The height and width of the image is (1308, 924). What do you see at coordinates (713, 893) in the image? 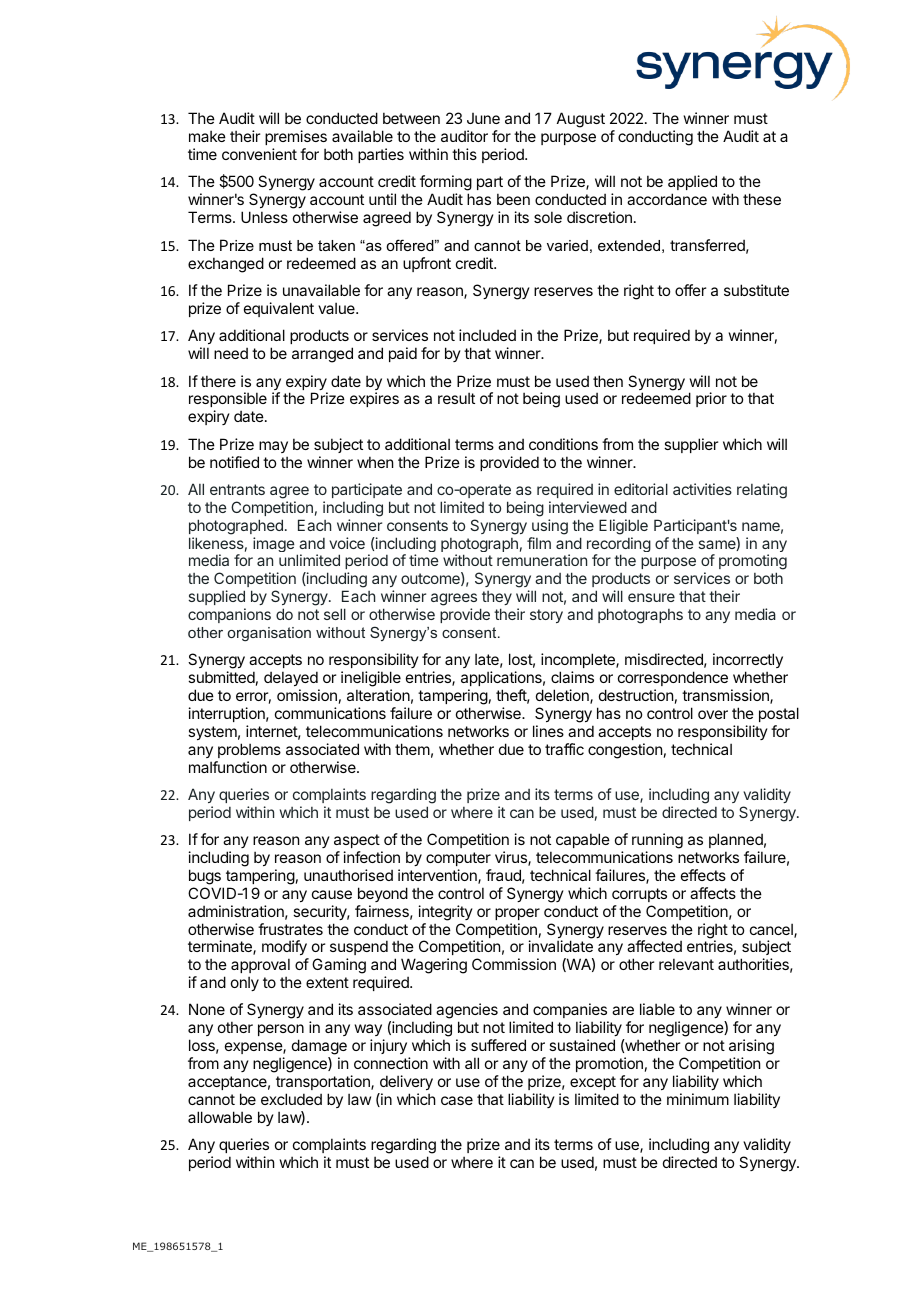
I see `affects` at bounding box center [713, 893].
